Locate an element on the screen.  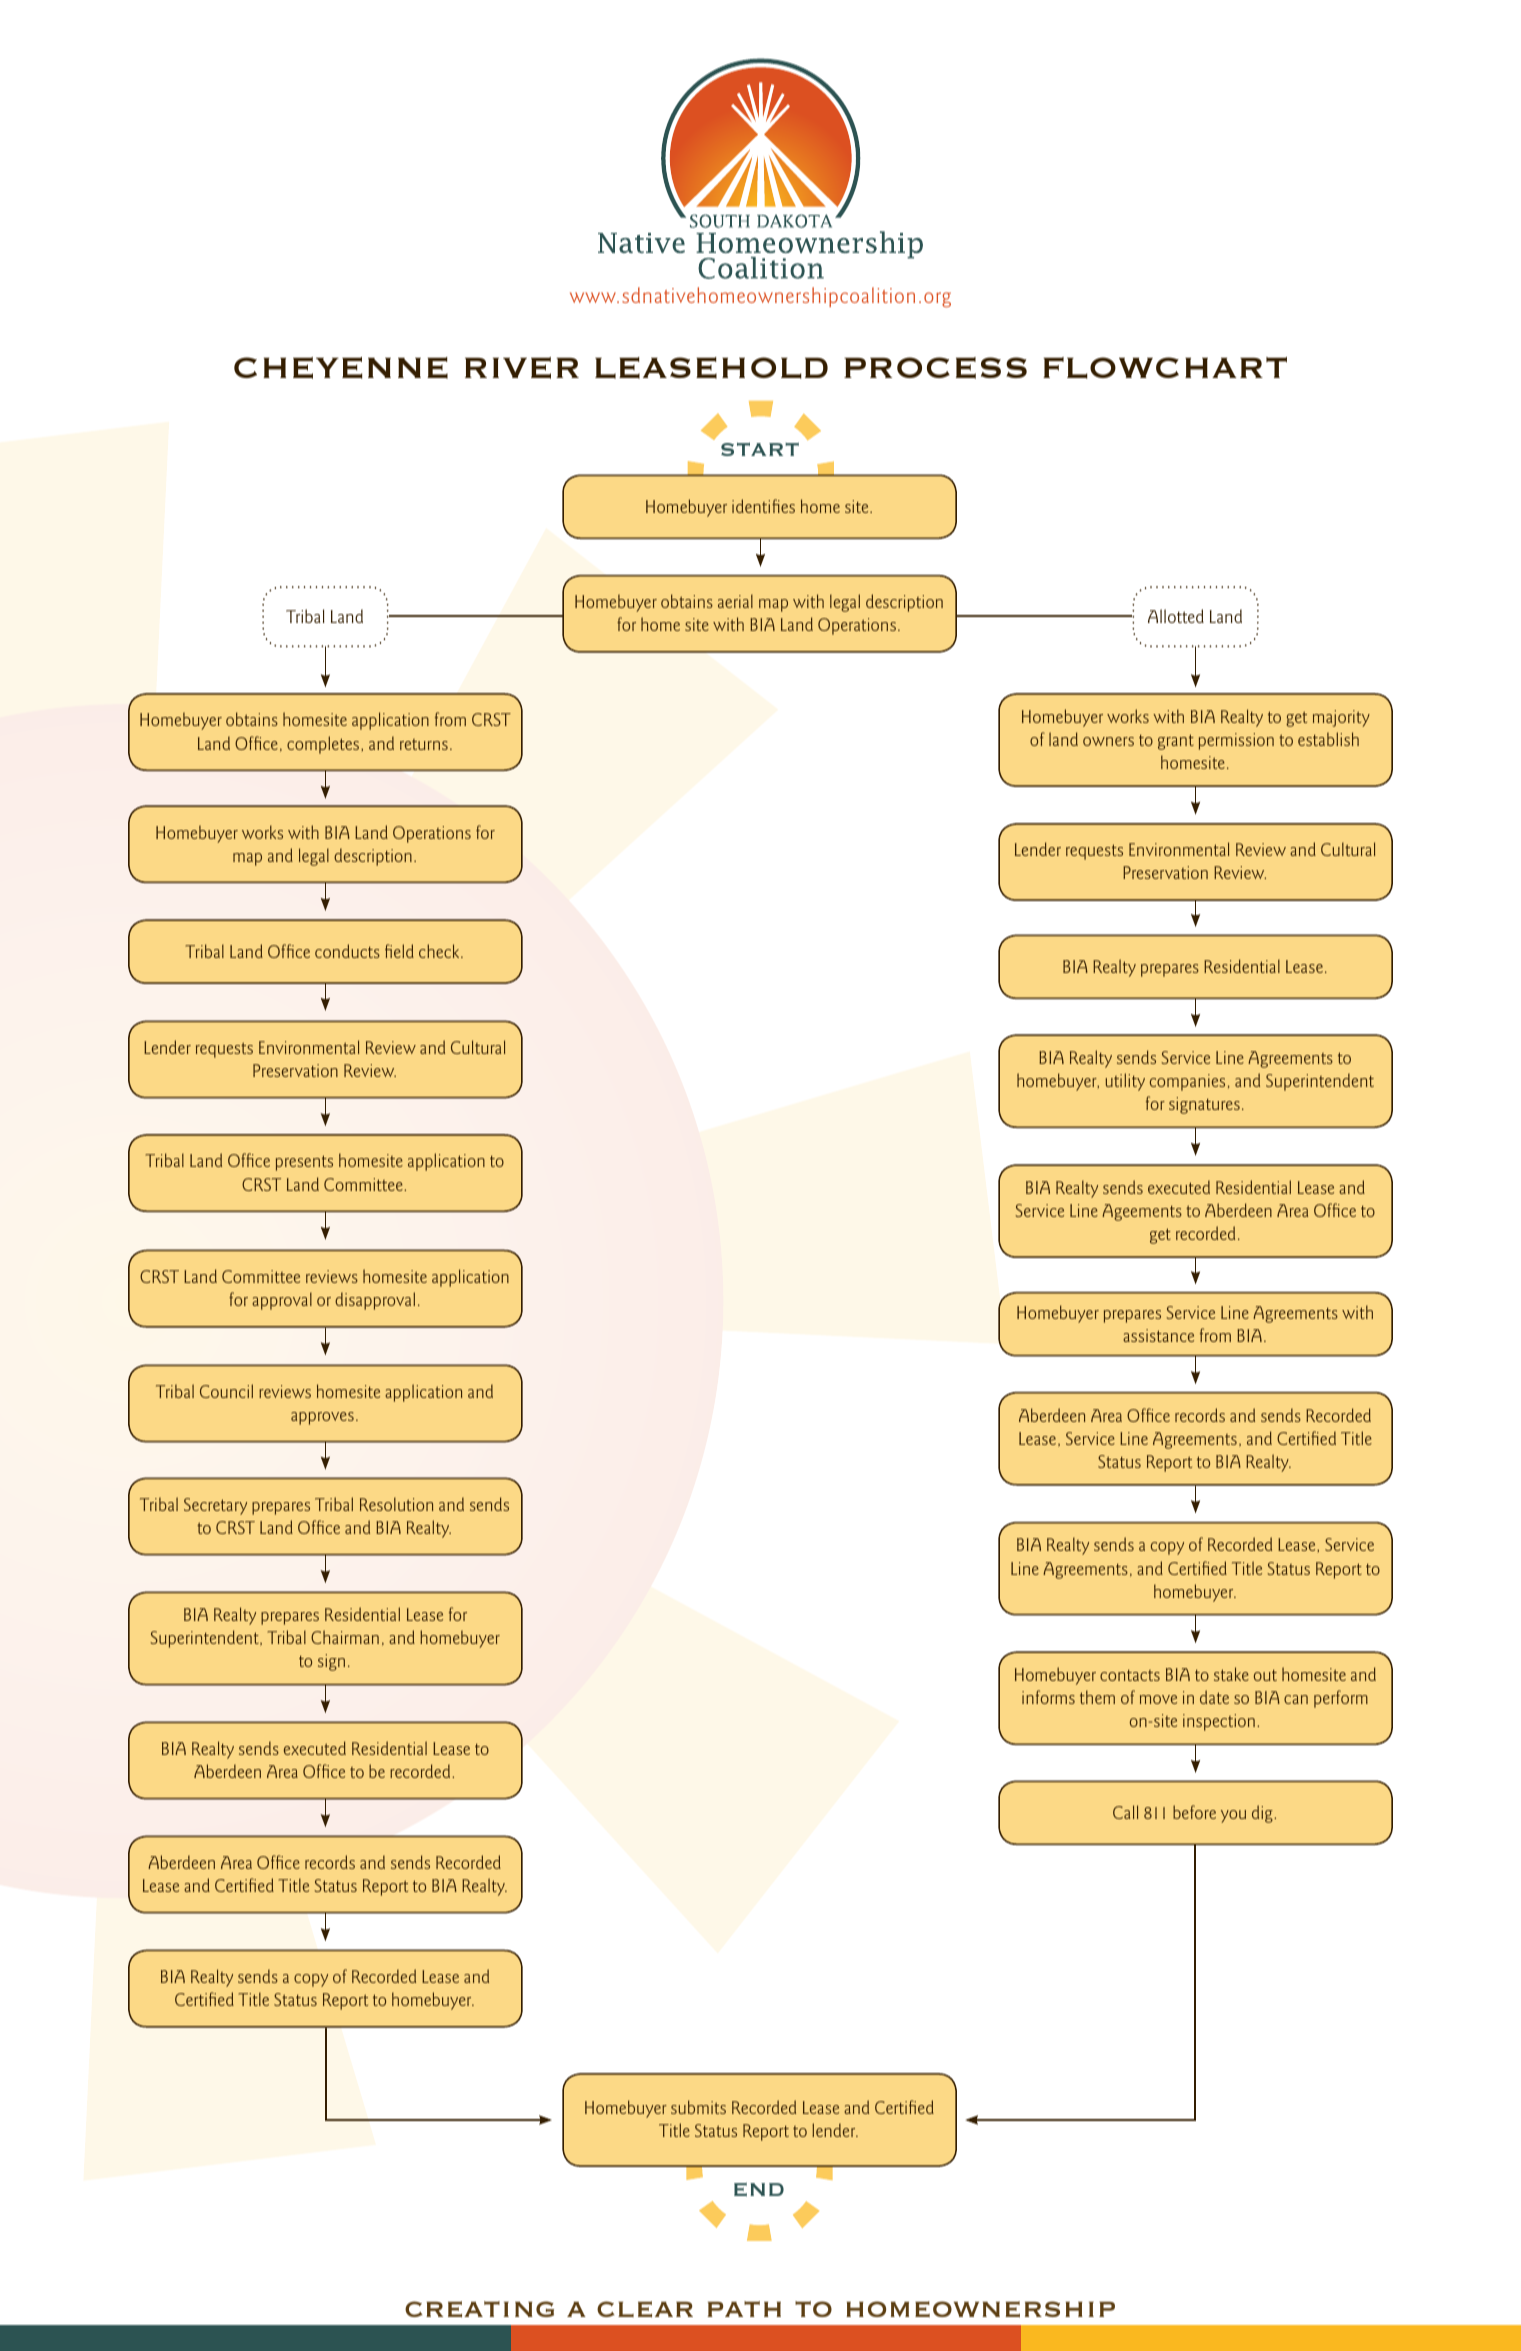
Chairman is located at coordinates (345, 1637).
